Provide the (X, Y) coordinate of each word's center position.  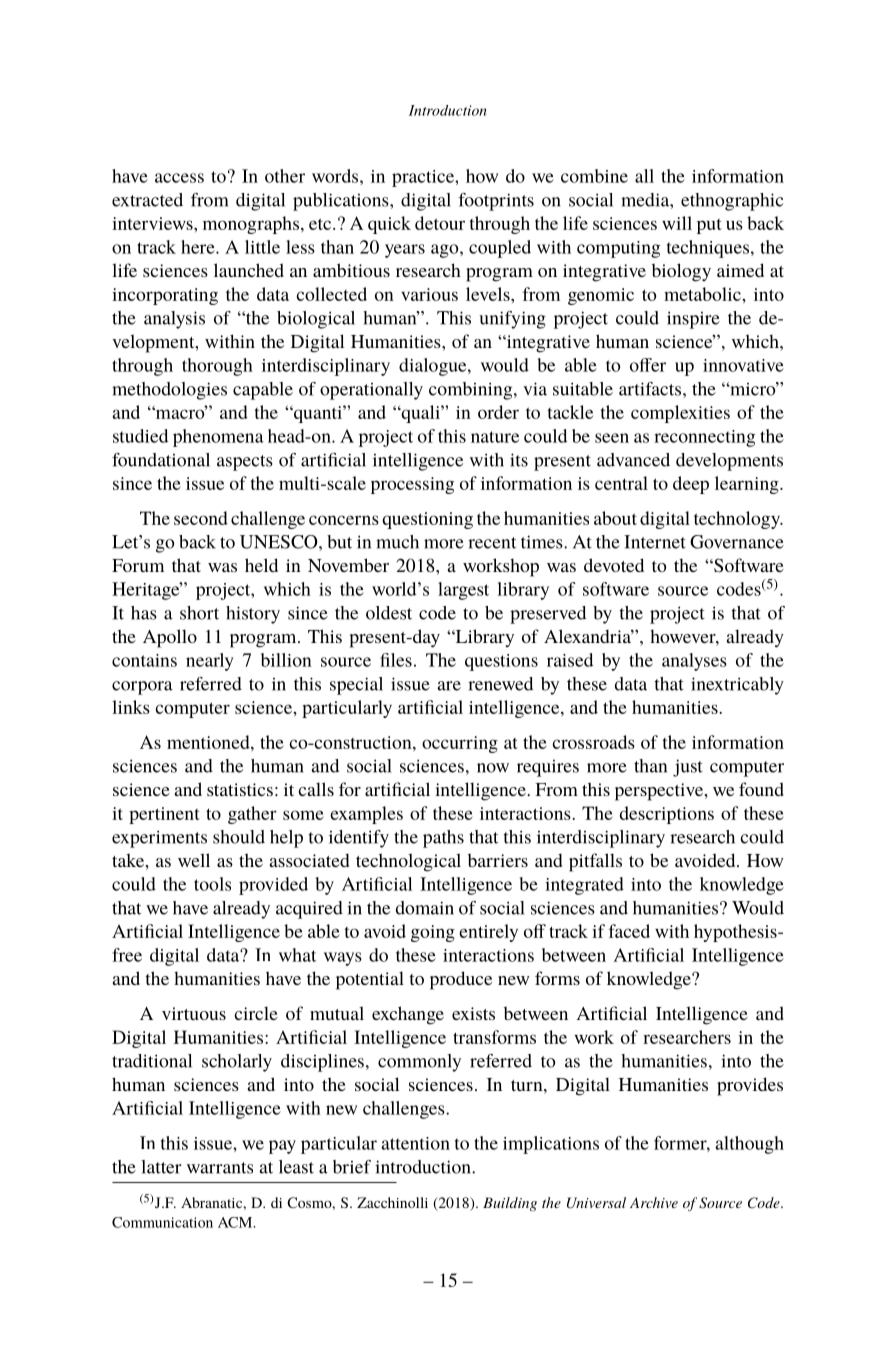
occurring (460, 744)
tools (212, 884)
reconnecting (704, 438)
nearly (210, 662)
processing (412, 485)
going (433, 933)
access (179, 178)
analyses (694, 662)
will (677, 223)
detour (440, 223)
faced (629, 931)
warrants (220, 1168)
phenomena (218, 438)
